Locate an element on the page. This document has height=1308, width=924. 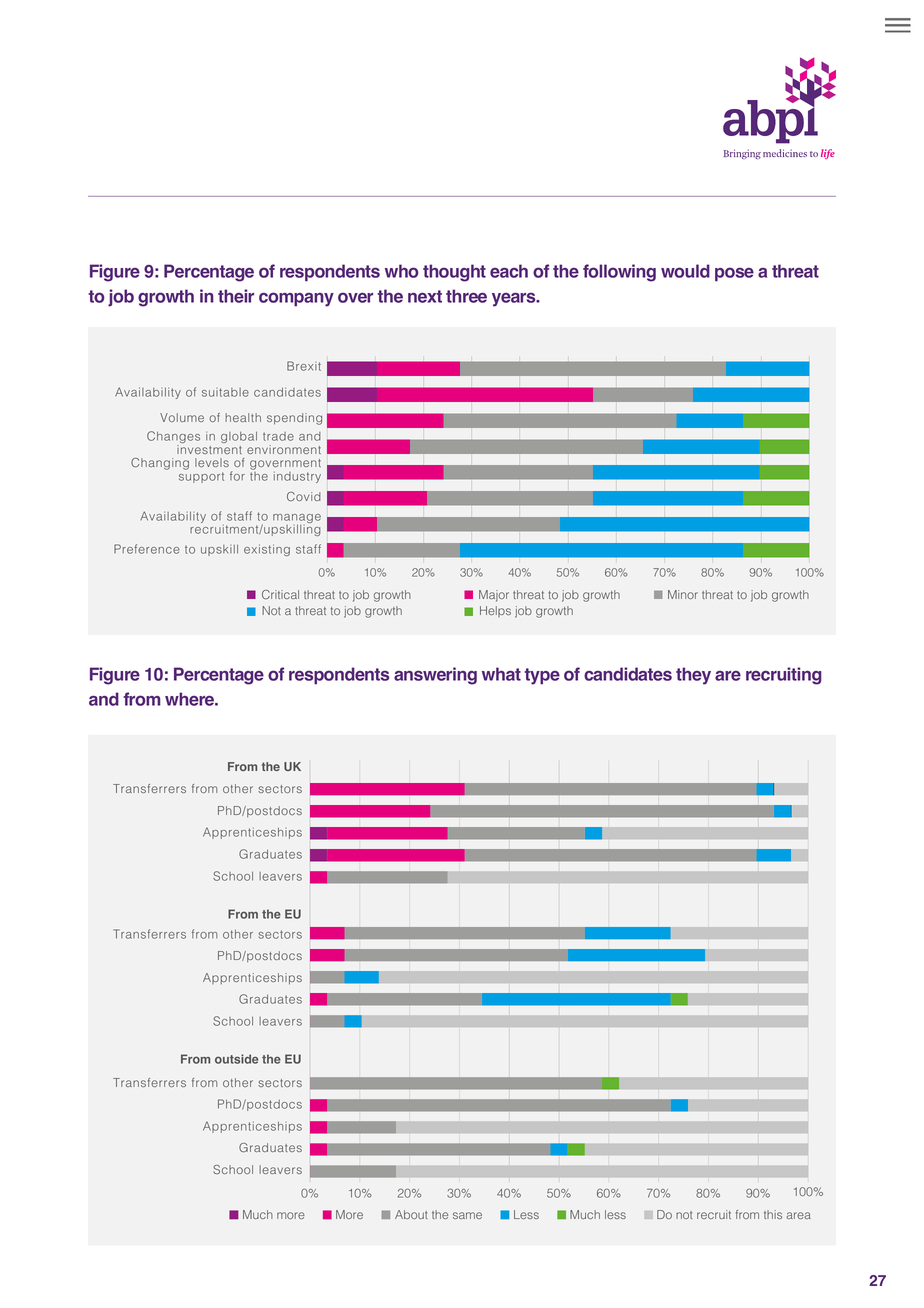
this is located at coordinates (773, 1214).
